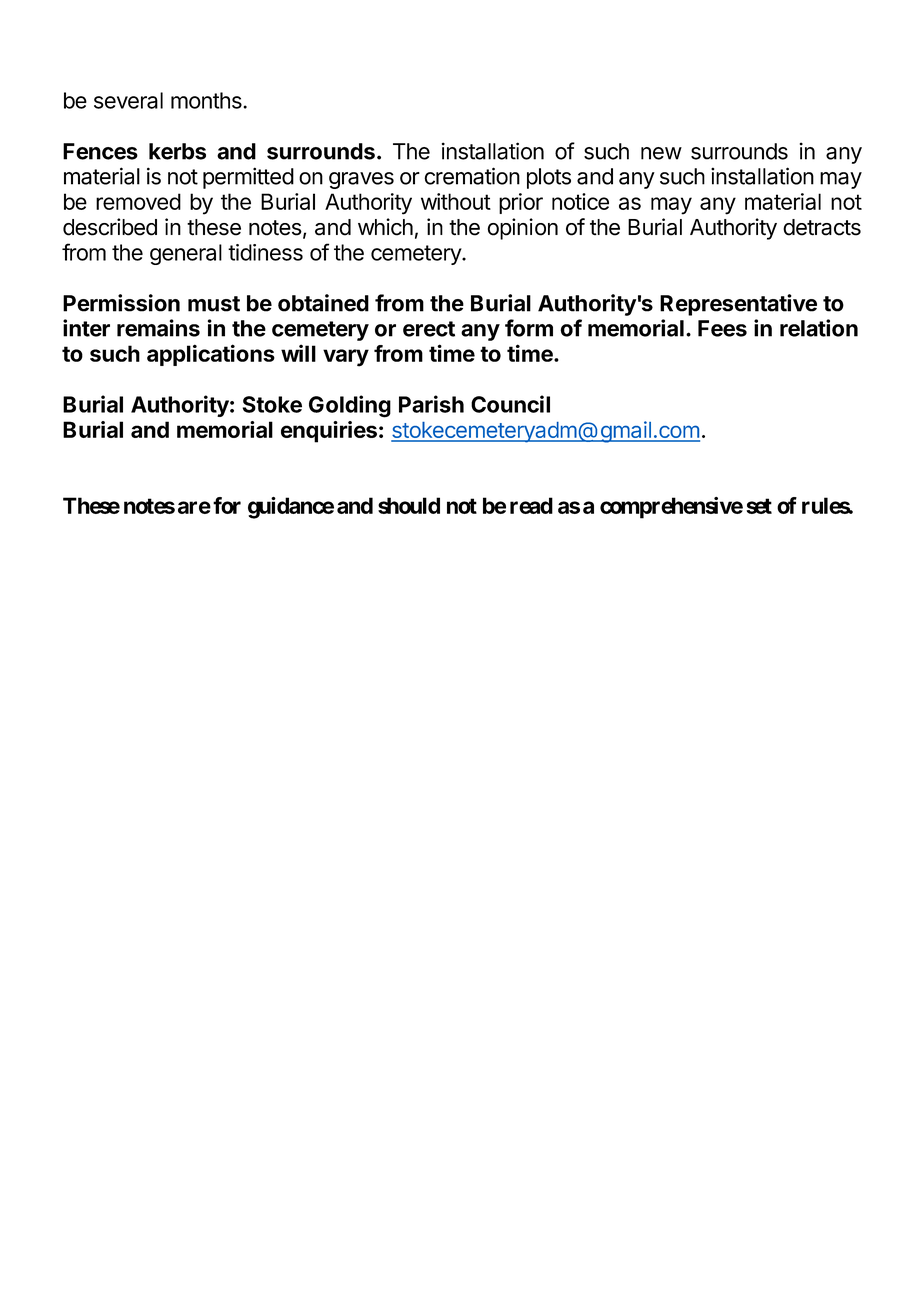 Image resolution: width=924 pixels, height=1311 pixels. Describe the element at coordinates (138, 201) in the screenshot. I see `removed` at that location.
